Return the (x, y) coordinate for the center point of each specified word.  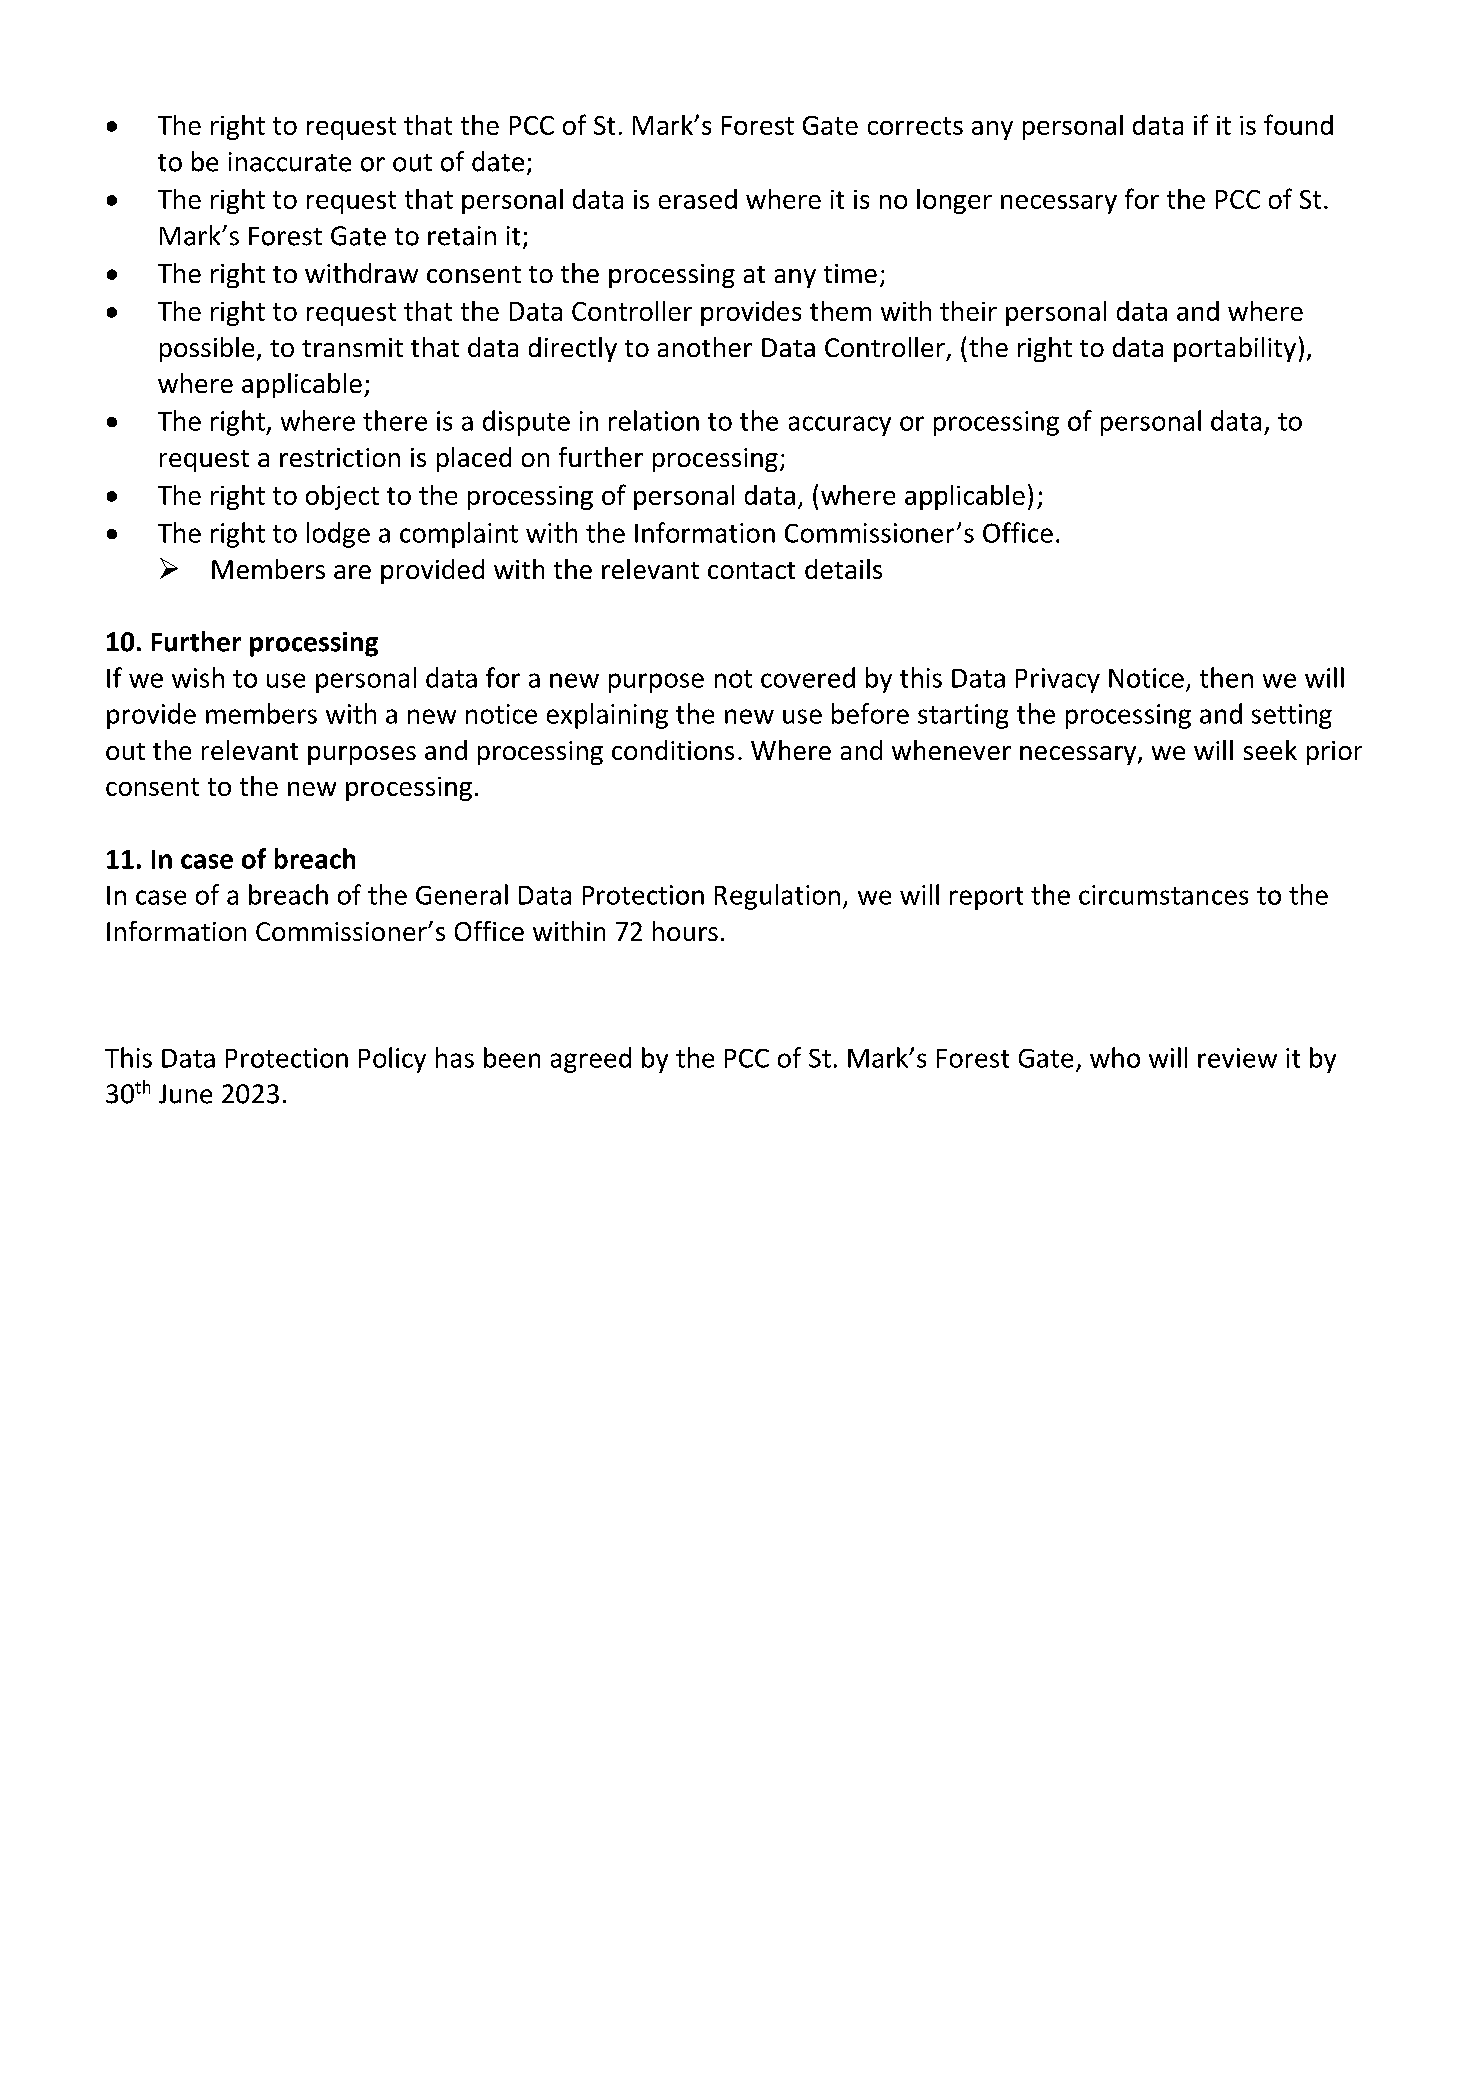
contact (751, 570)
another (705, 347)
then (1226, 677)
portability (1235, 349)
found (1298, 124)
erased (698, 199)
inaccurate (290, 162)
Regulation (777, 897)
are (352, 572)
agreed (591, 1060)
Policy (392, 1060)
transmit (352, 347)
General (462, 894)
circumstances (1163, 895)
